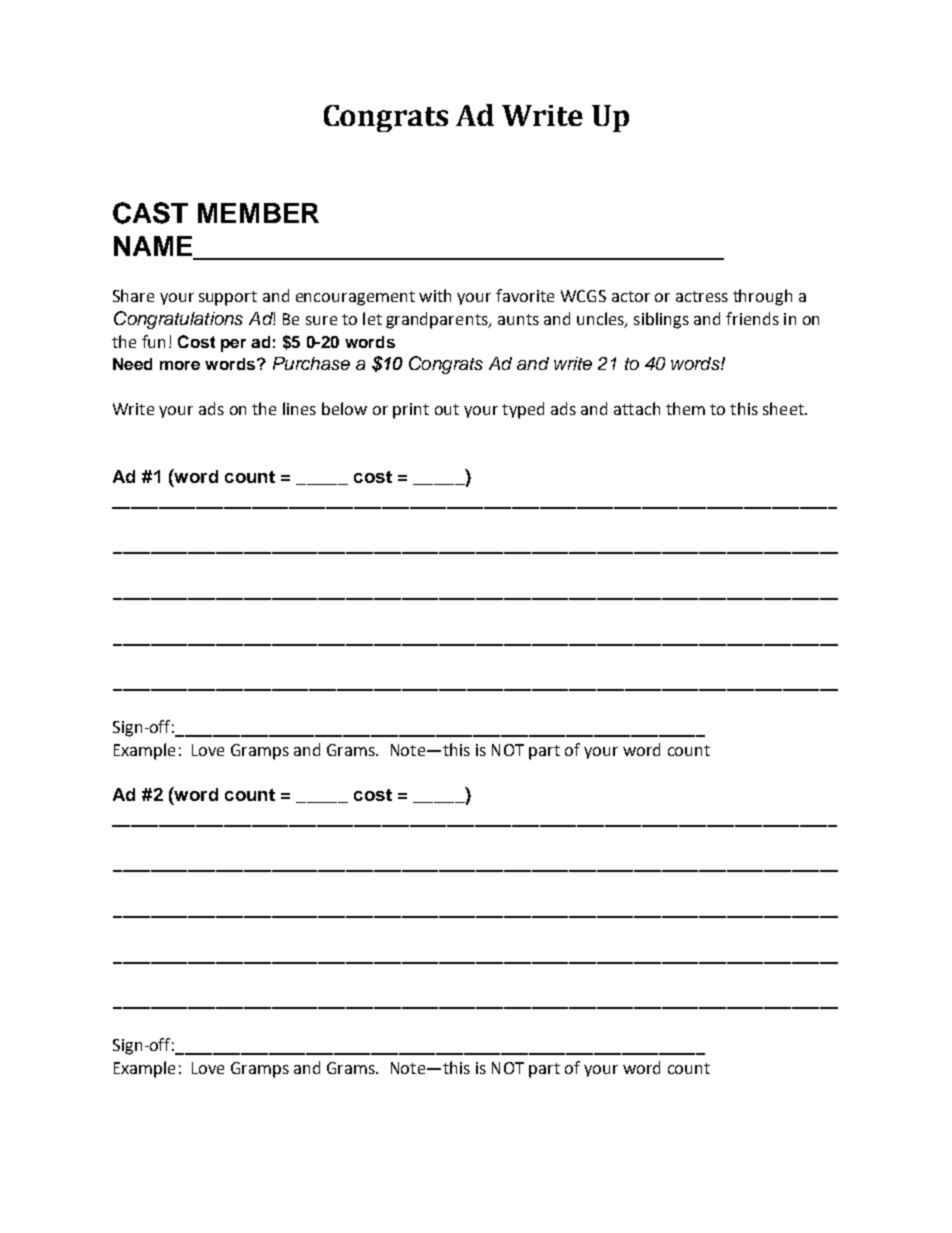 The height and width of the screenshot is (1233, 952). Describe the element at coordinates (435, 295) in the screenshot. I see `with` at that location.
